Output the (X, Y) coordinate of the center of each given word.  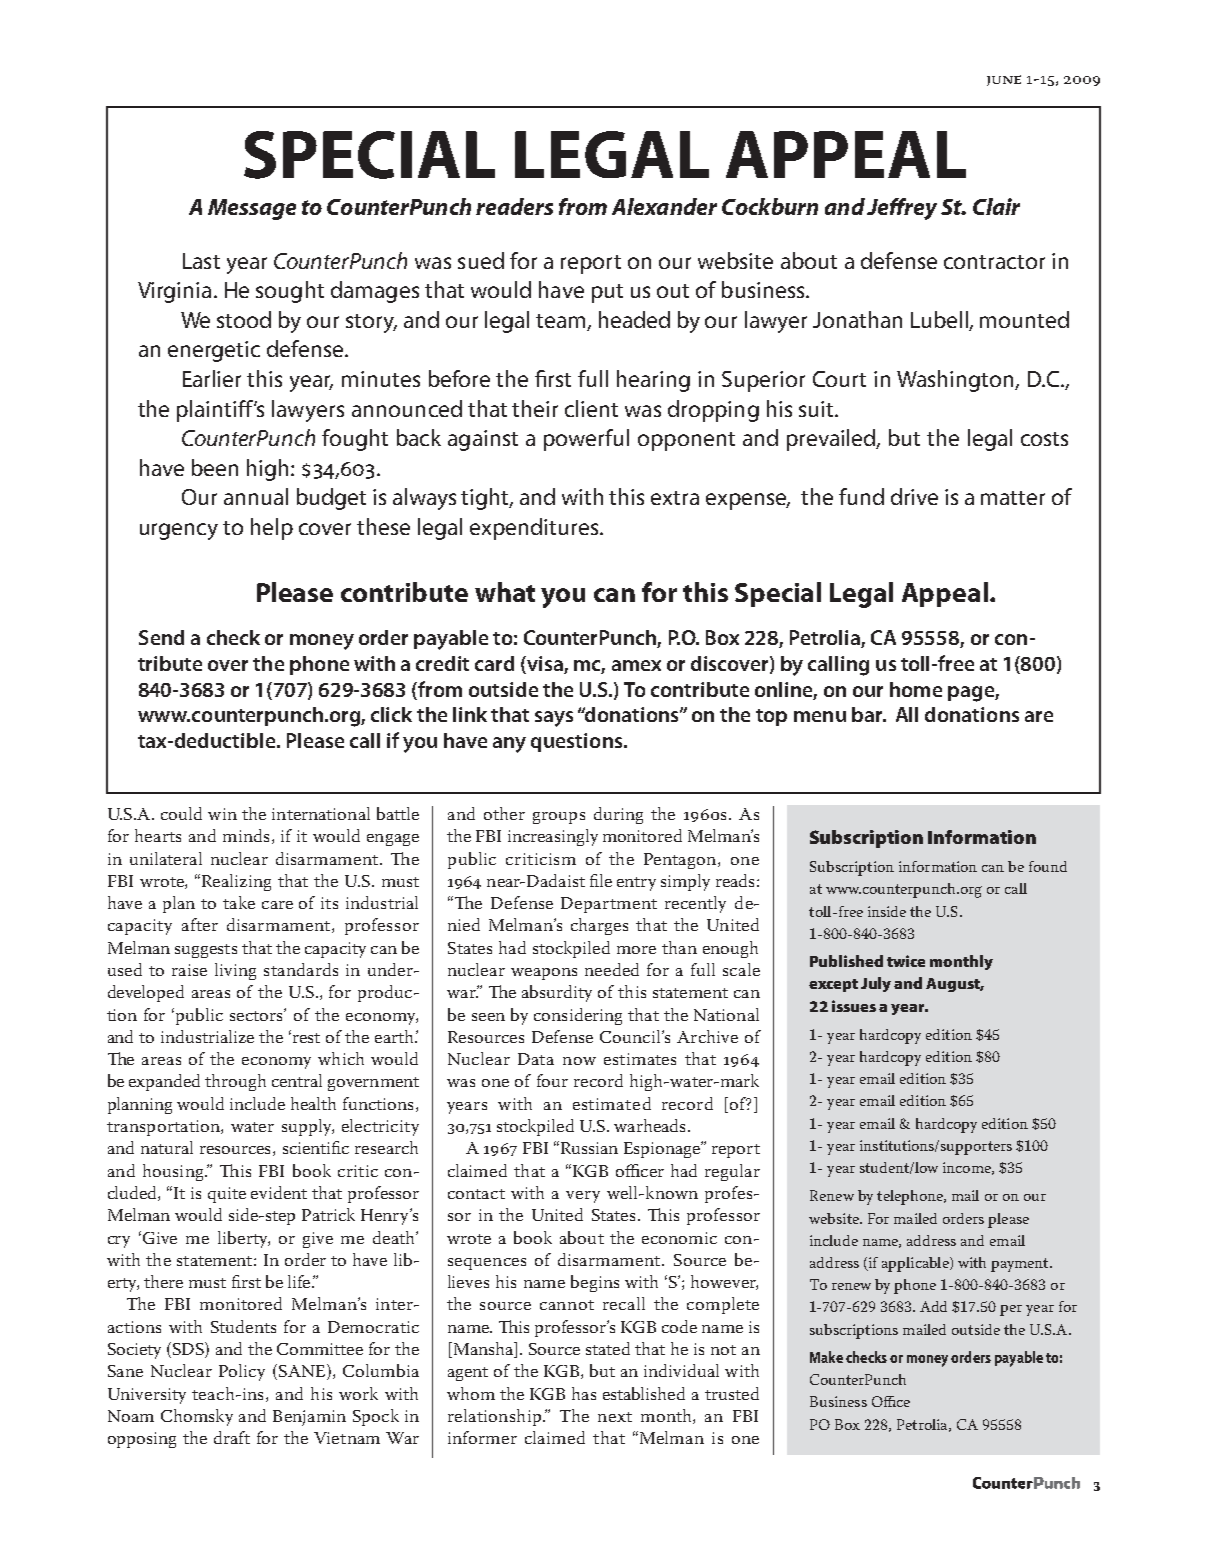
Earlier (212, 378)
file (601, 880)
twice (906, 961)
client (591, 408)
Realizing (235, 882)
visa (545, 665)
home (916, 689)
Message (252, 209)
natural (167, 1147)
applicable (916, 1264)
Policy (242, 1372)
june (1004, 80)
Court (839, 379)
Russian (588, 1147)
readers (514, 206)
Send (161, 637)
